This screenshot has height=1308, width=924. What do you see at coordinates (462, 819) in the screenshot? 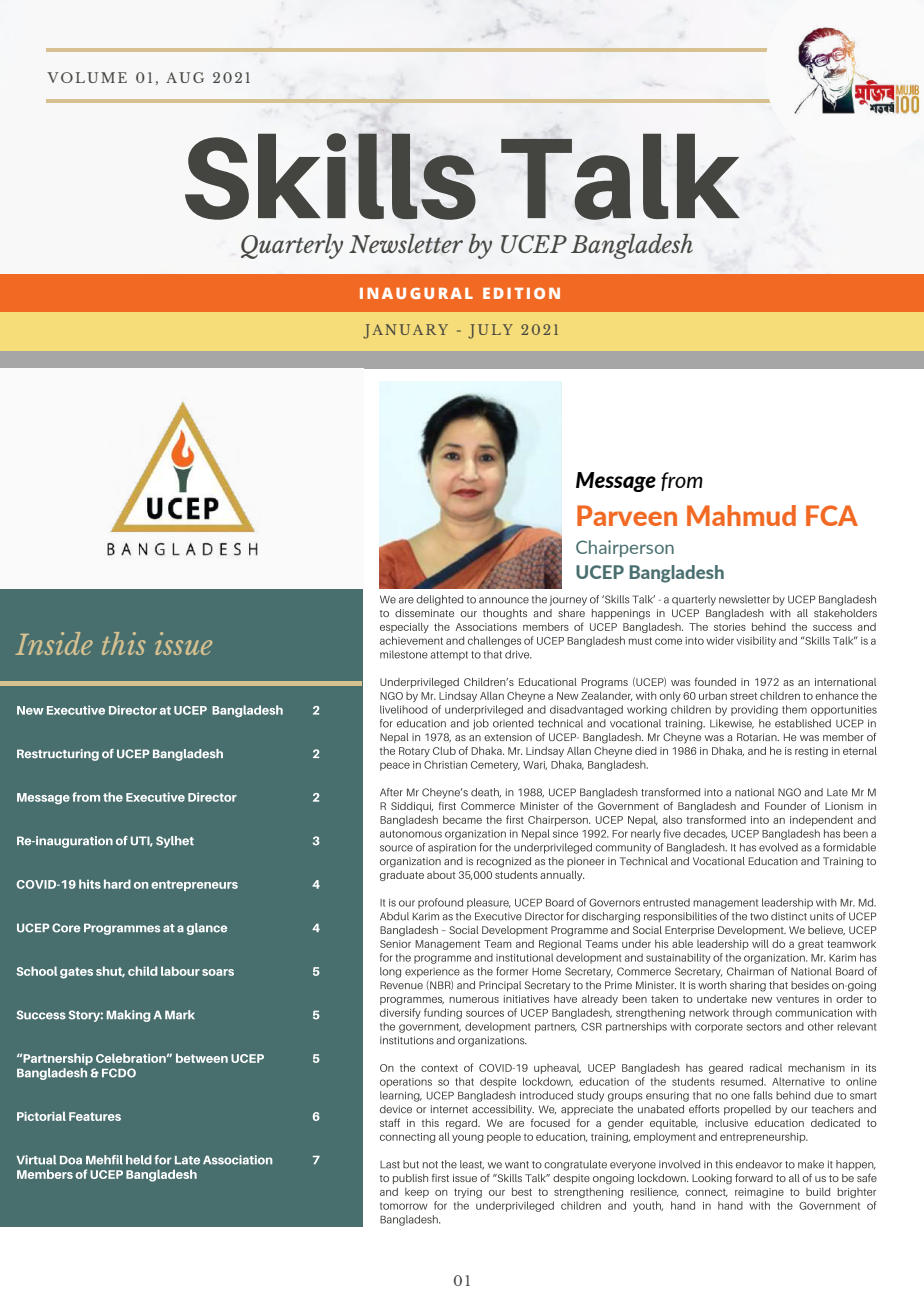
I see `became` at bounding box center [462, 819].
